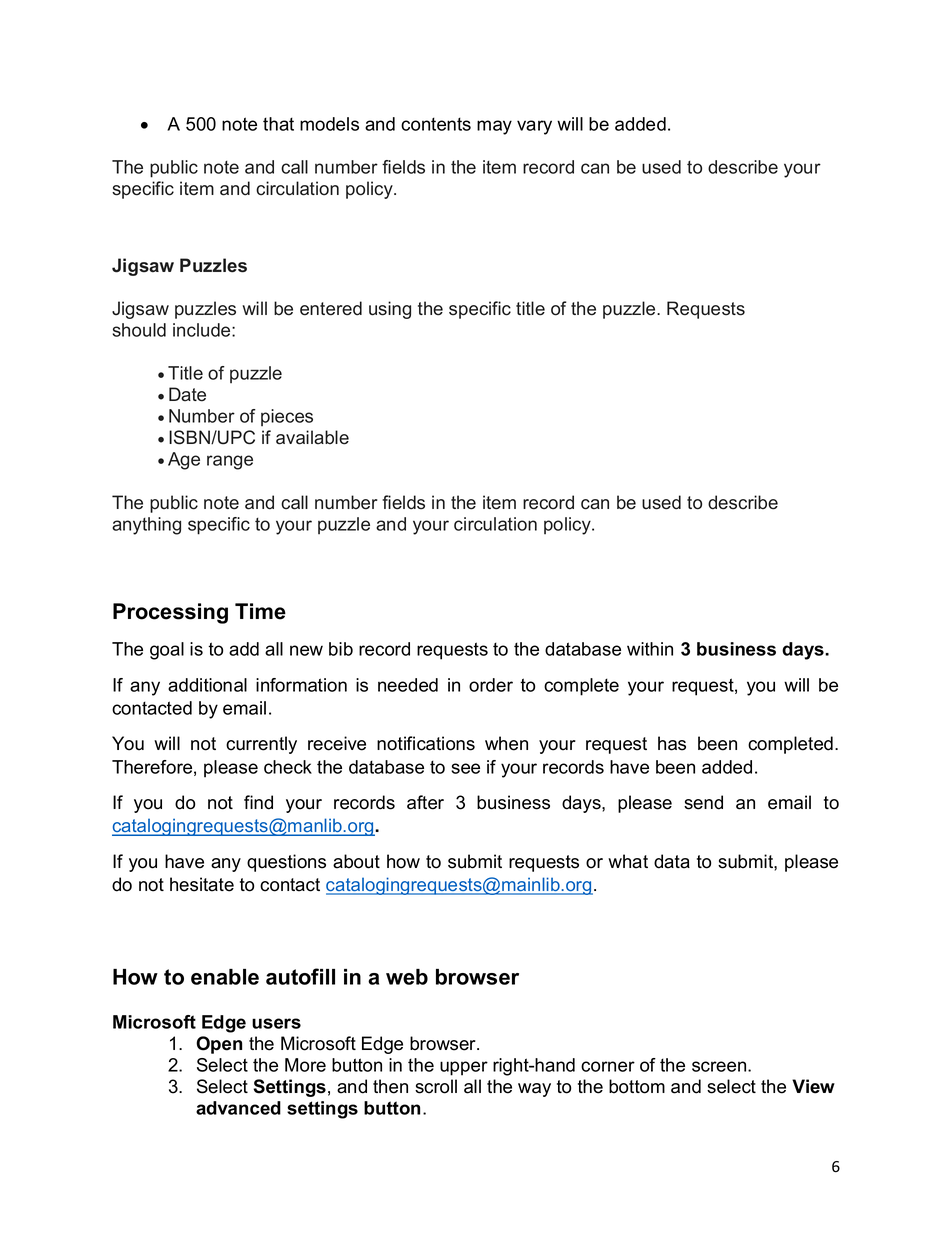  I want to click on may, so click(494, 127).
